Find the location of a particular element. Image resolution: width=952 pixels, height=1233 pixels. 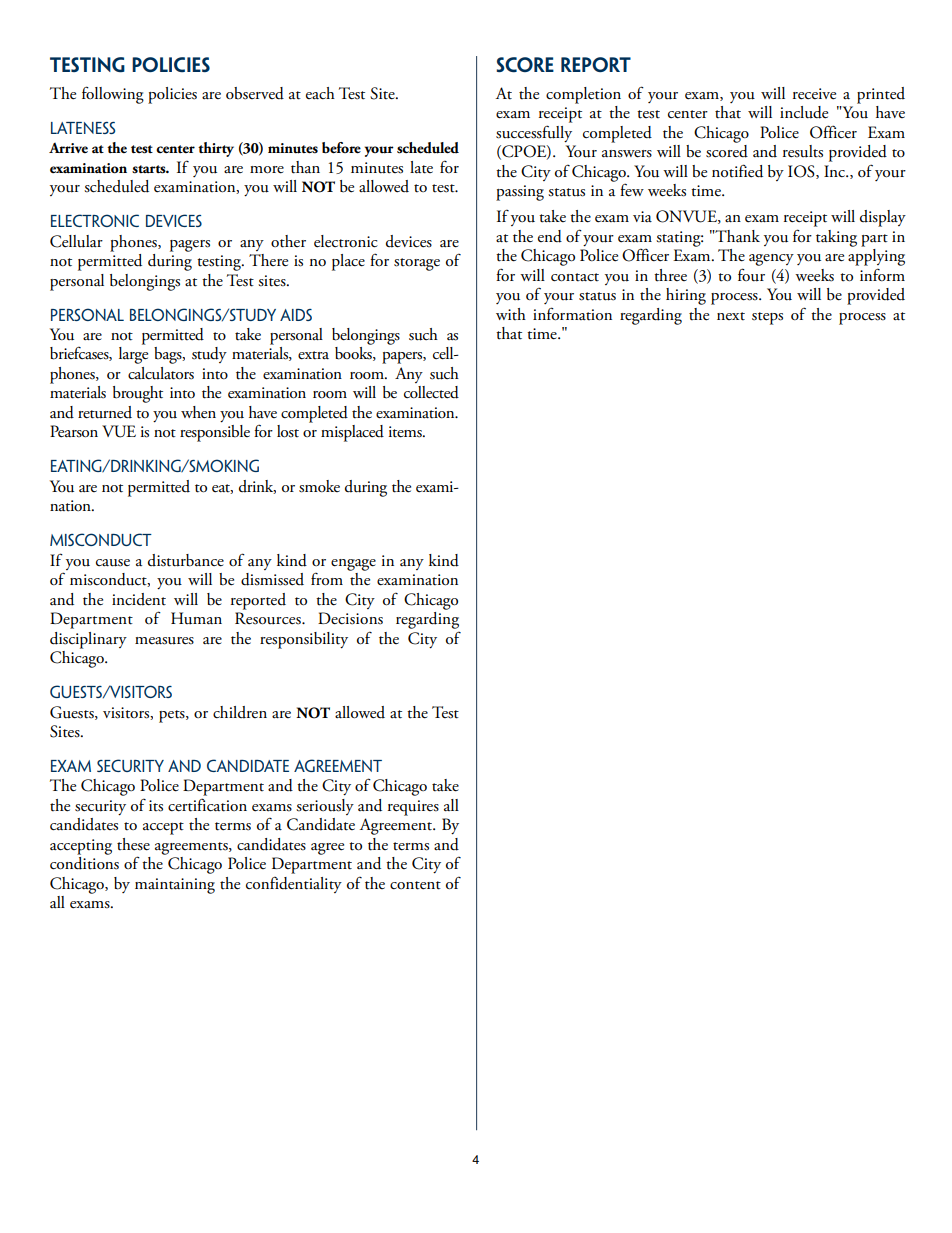

large is located at coordinates (133, 355).
